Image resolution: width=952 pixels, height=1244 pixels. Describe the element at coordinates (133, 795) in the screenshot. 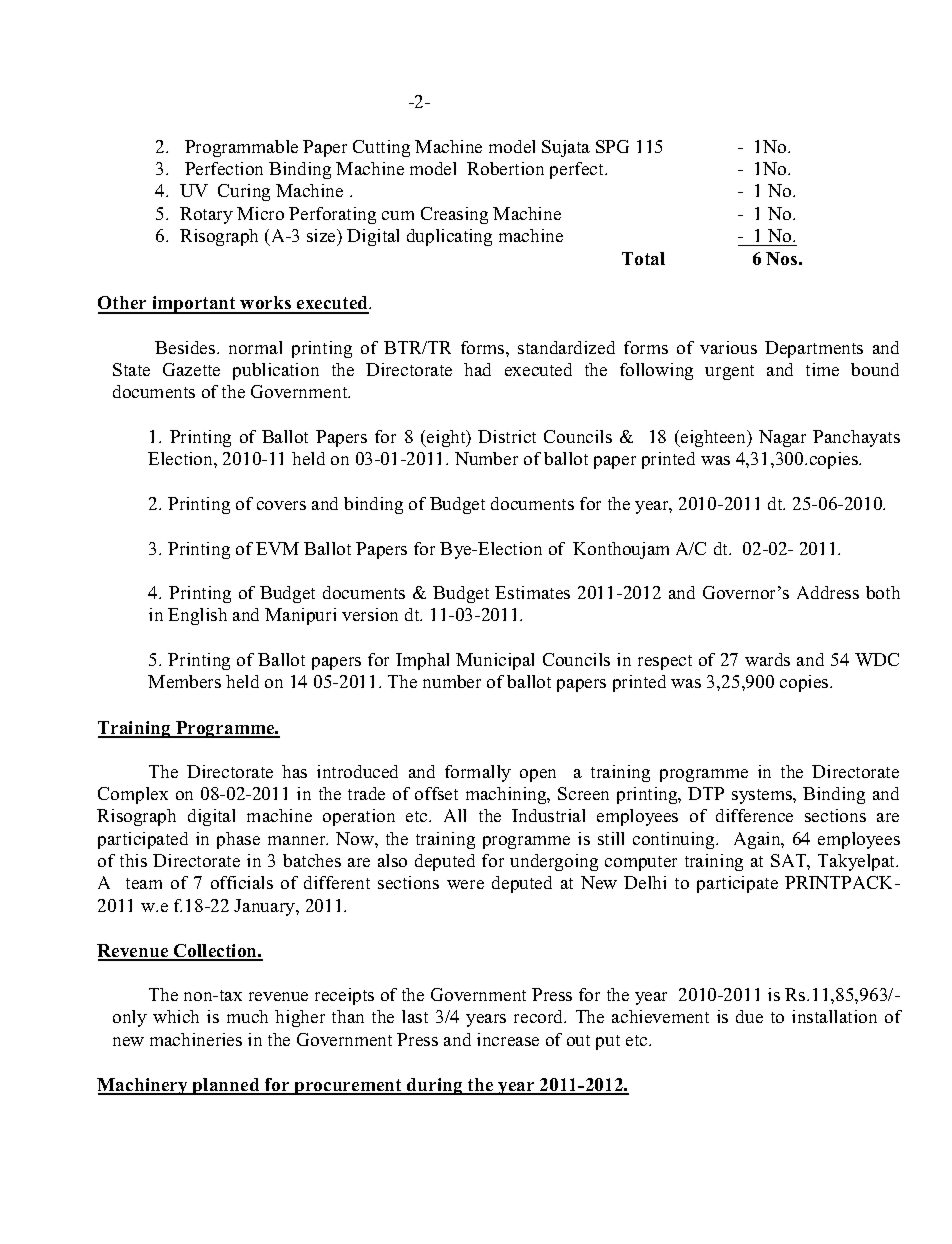

I see `Complex` at that location.
